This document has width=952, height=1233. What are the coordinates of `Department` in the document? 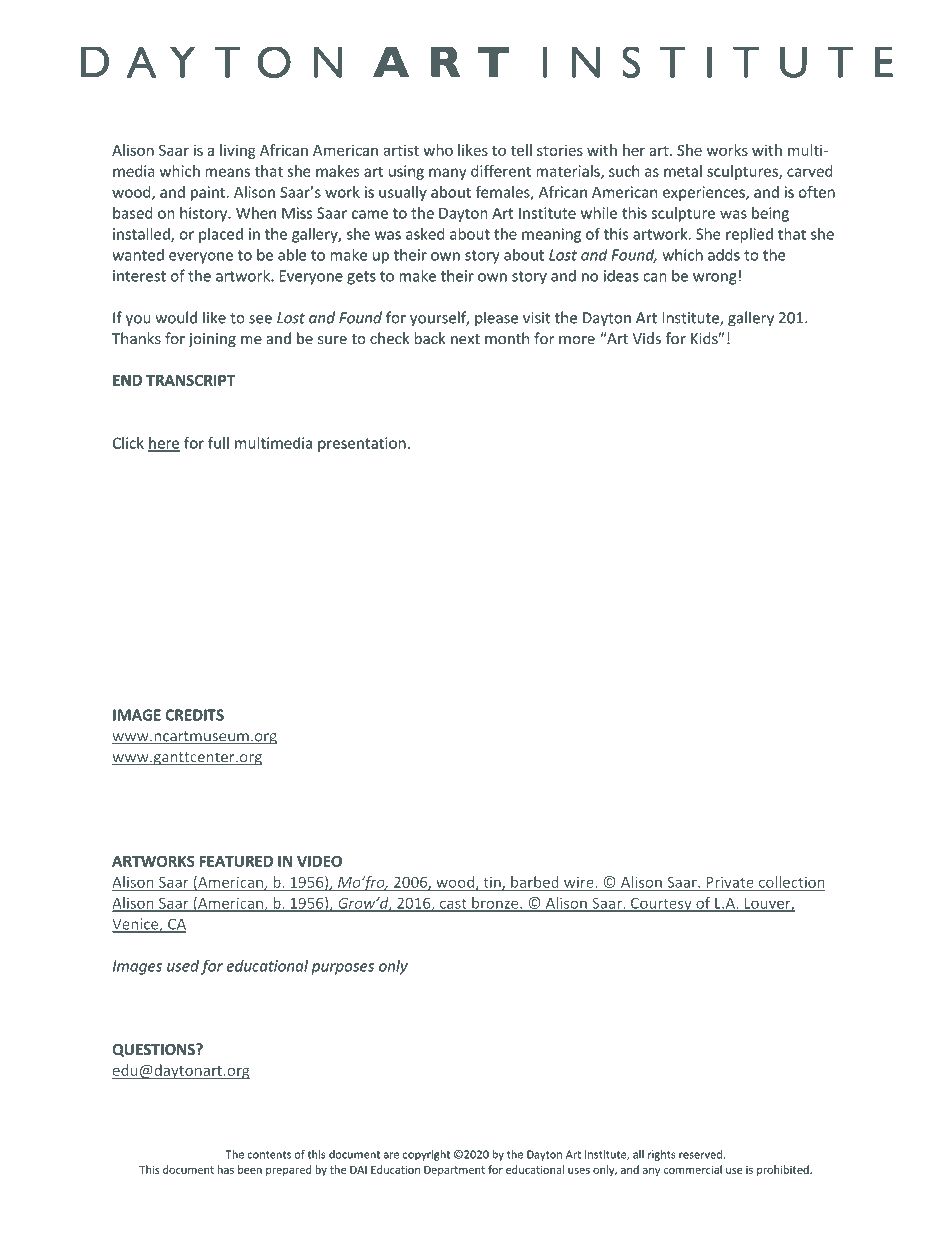 It's located at (454, 1171).
